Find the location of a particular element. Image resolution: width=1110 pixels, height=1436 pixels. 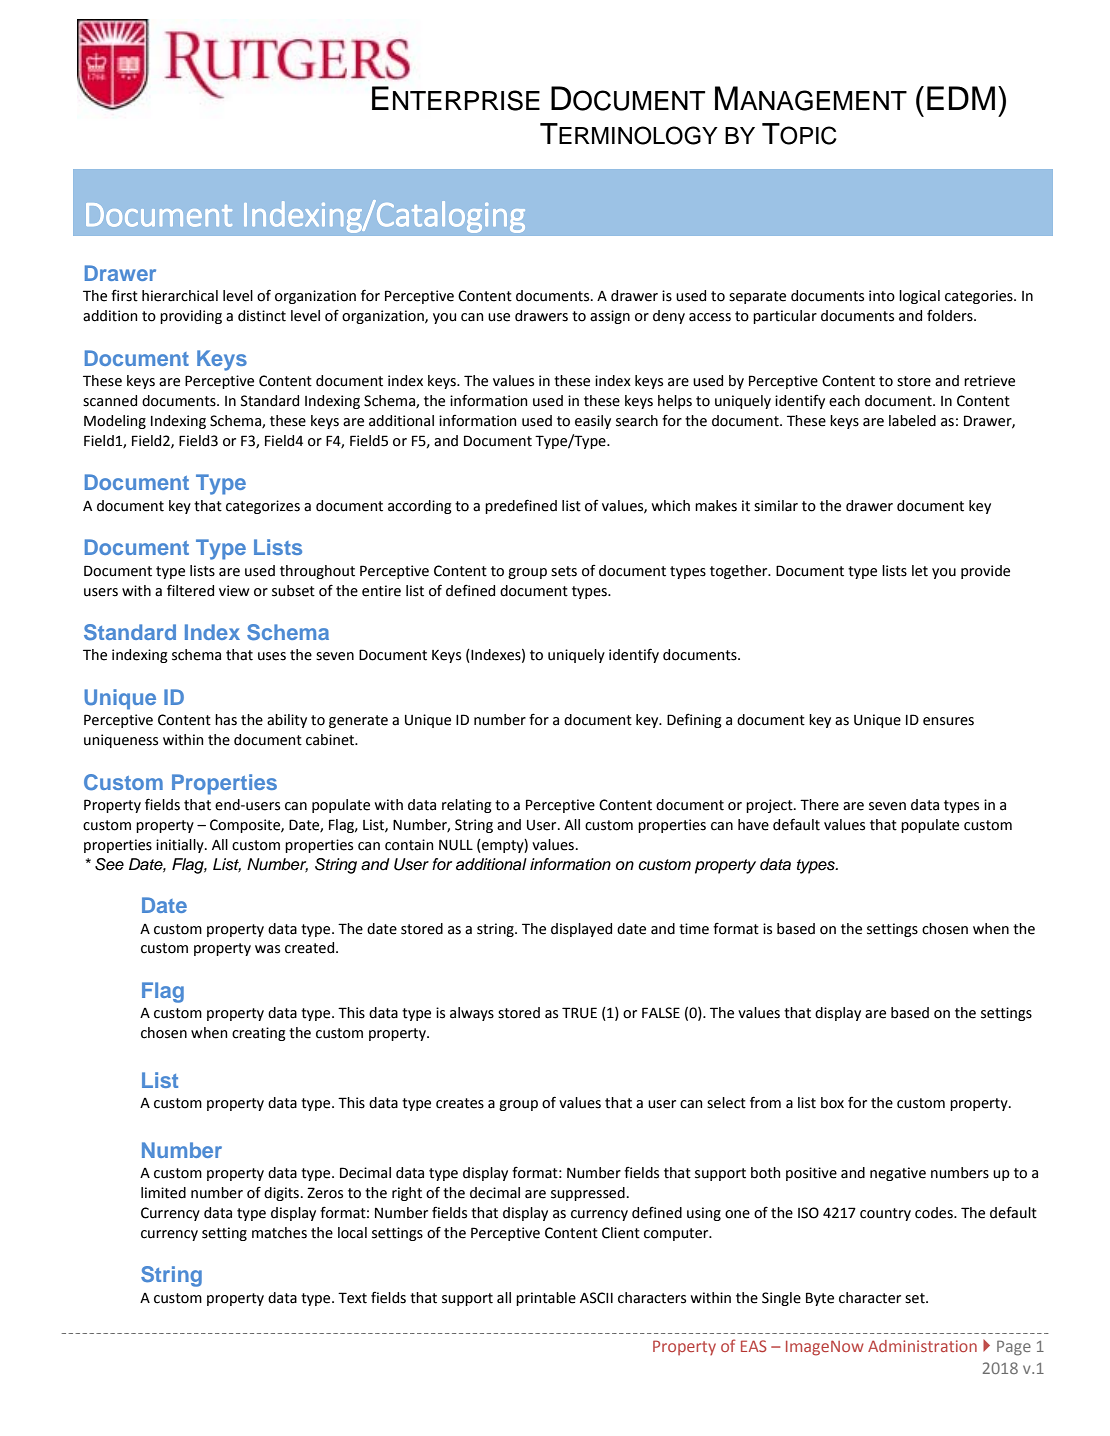

matches is located at coordinates (279, 1233).
